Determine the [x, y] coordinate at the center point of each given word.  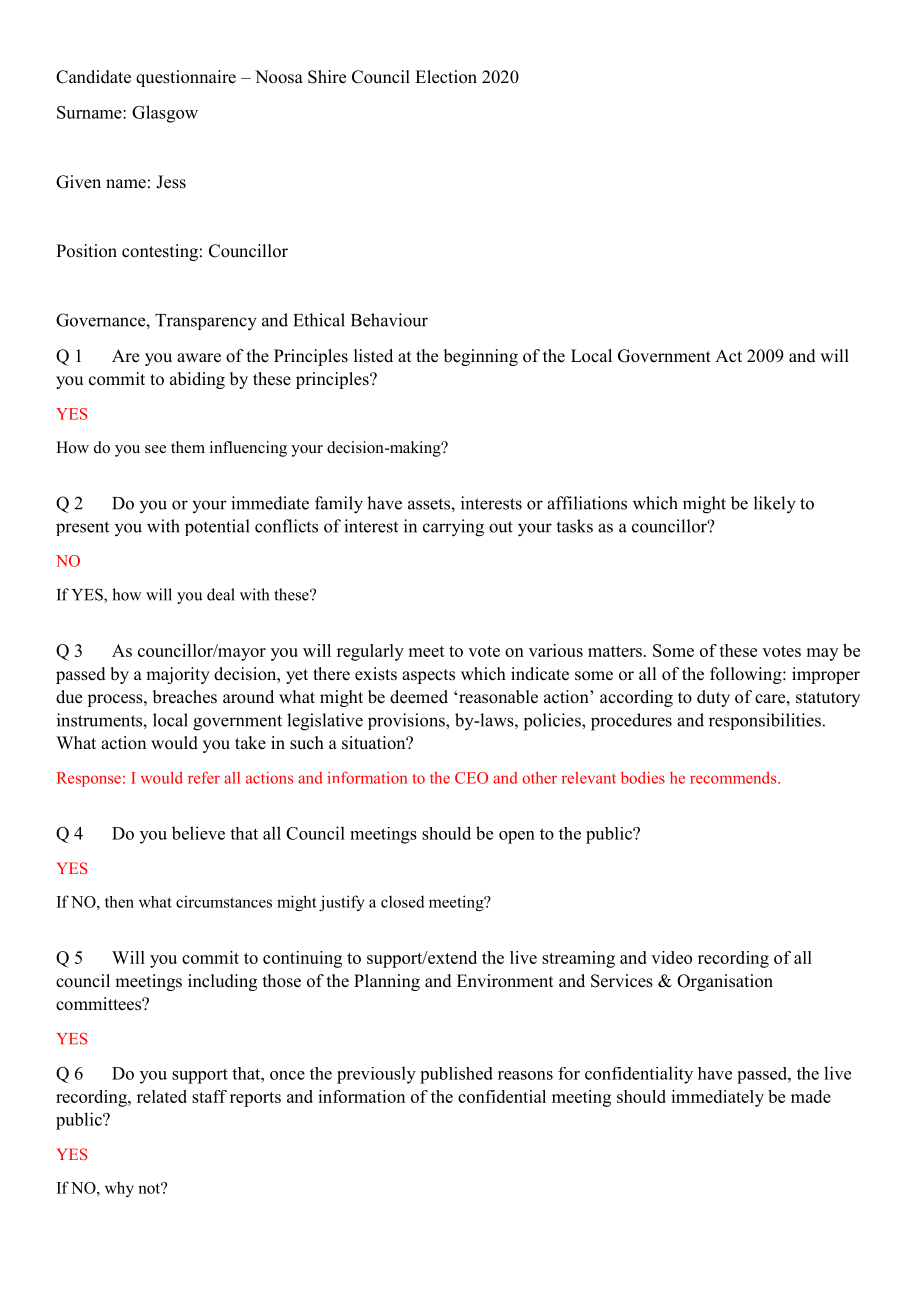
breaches [185, 697]
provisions [407, 721]
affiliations [587, 503]
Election [446, 77]
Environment [505, 981]
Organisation [725, 982]
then [119, 902]
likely [775, 505]
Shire [327, 77]
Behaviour [389, 320]
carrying [453, 528]
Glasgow [165, 114]
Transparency [206, 322]
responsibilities [765, 721]
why [119, 1189]
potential [217, 527]
